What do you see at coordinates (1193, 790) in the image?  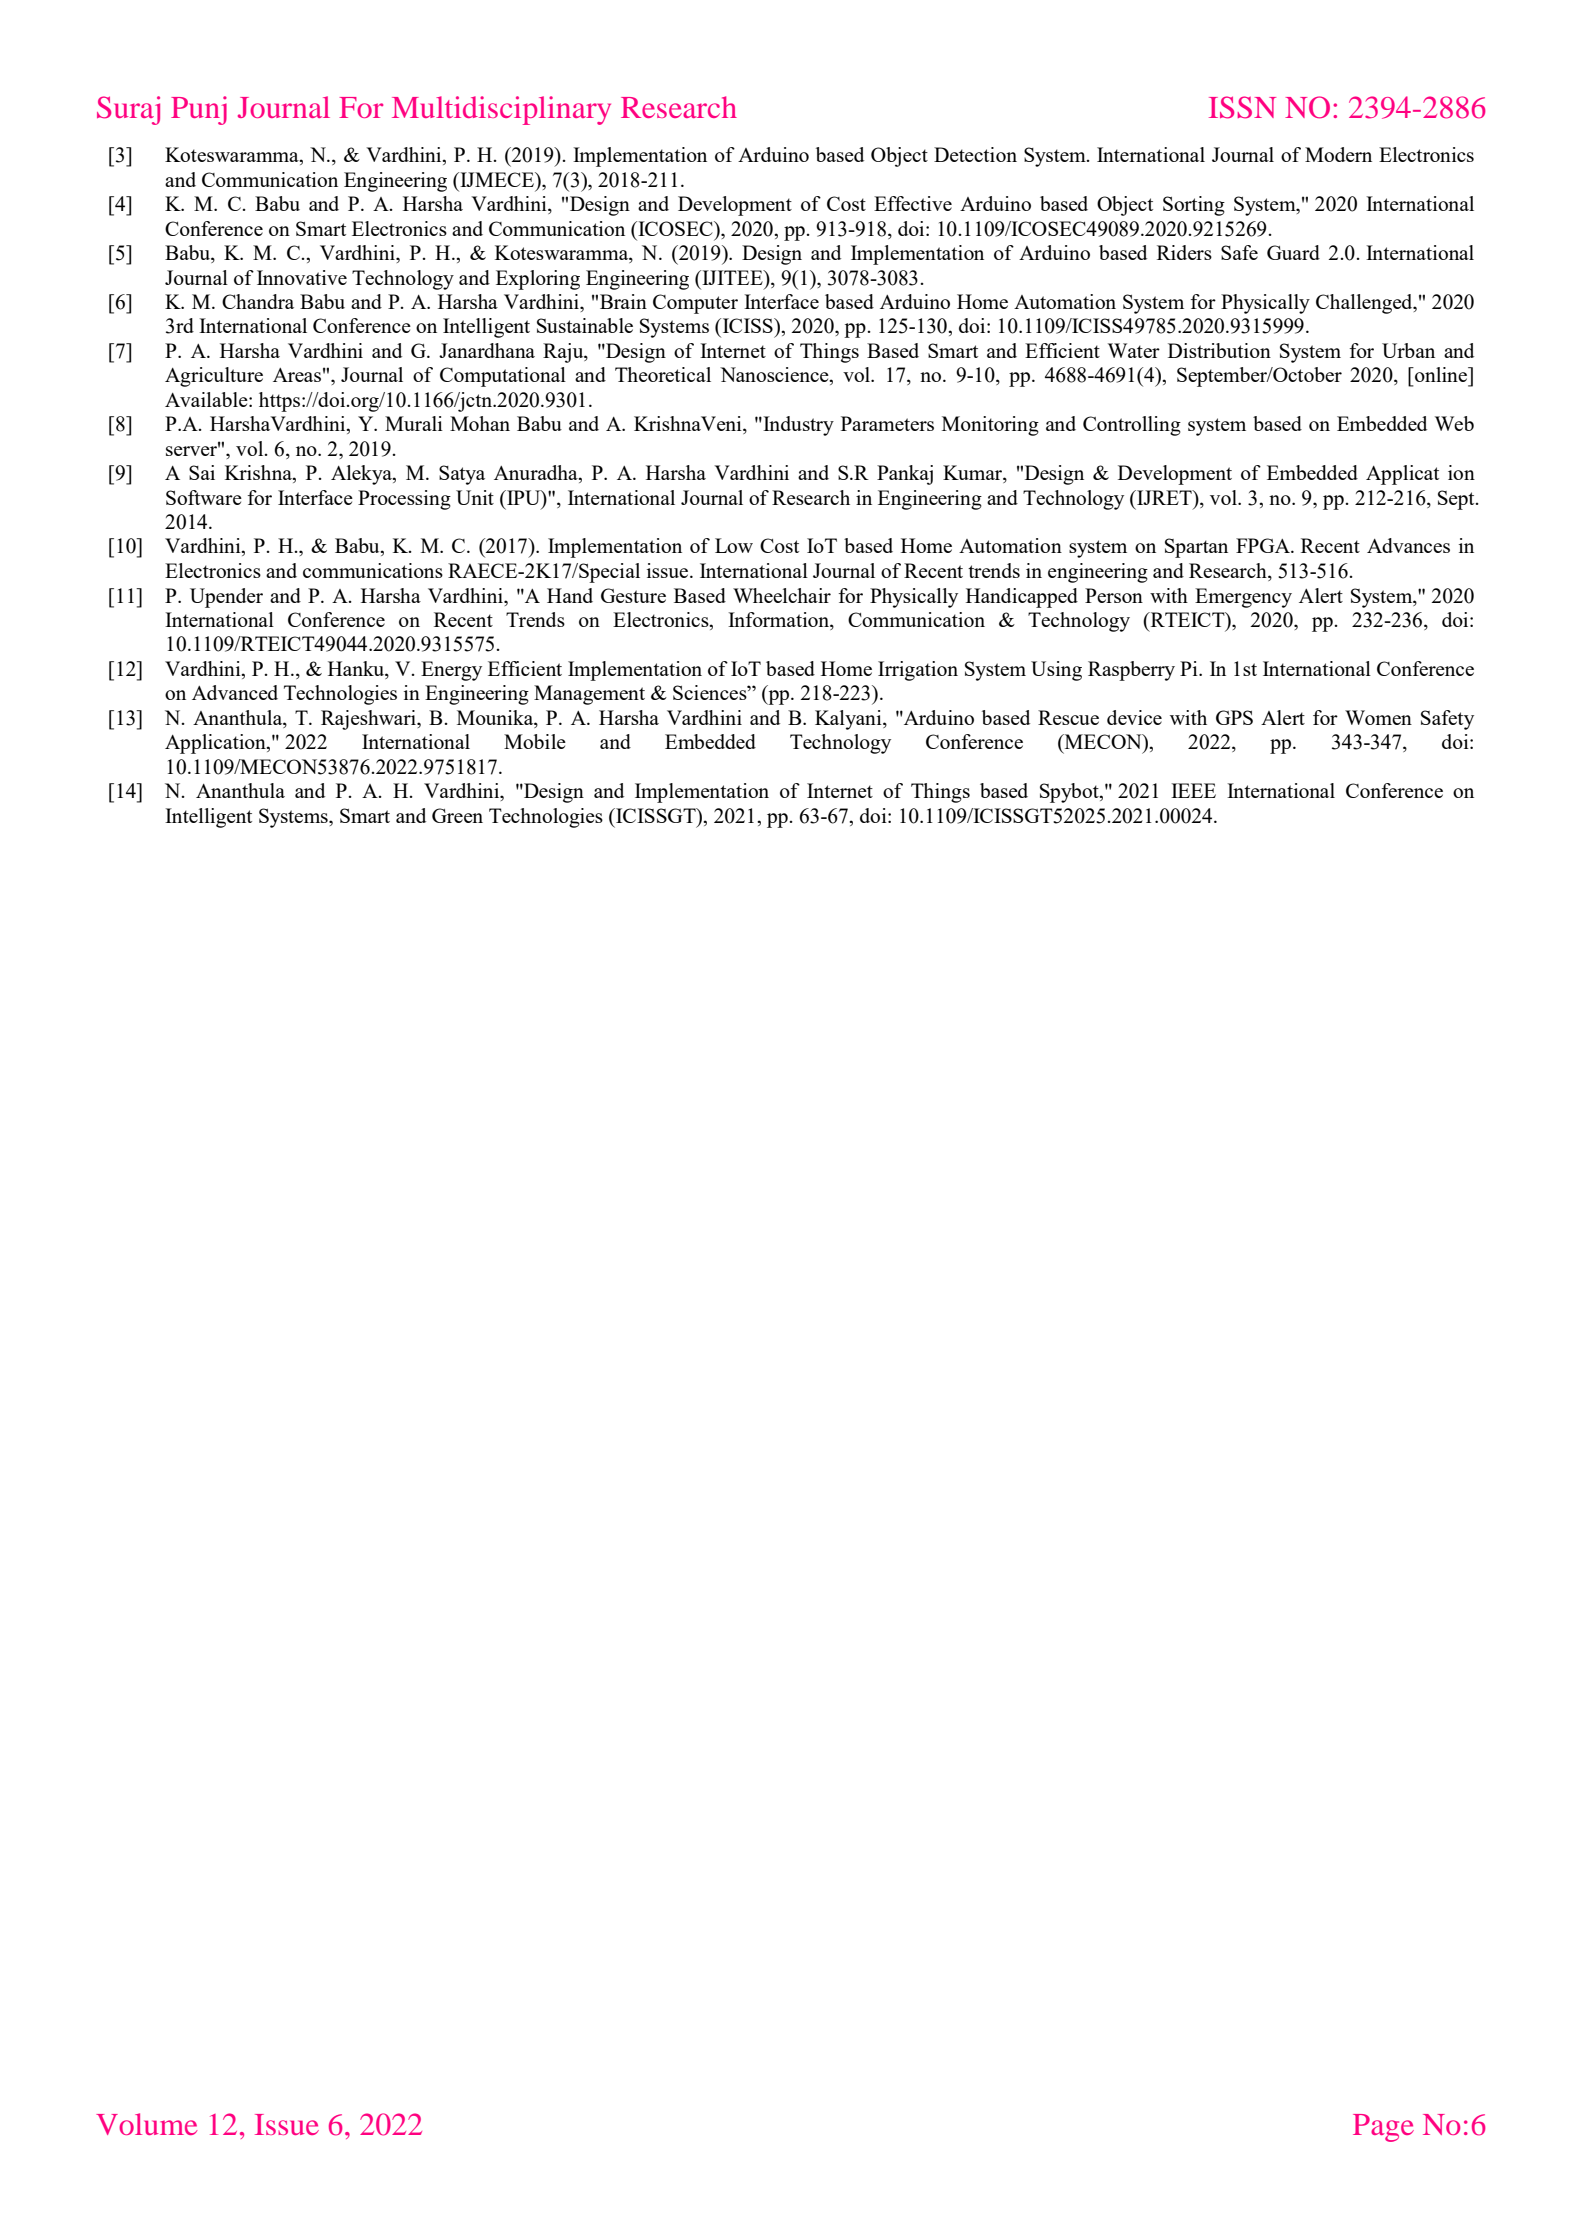 I see `IEEE` at bounding box center [1193, 790].
